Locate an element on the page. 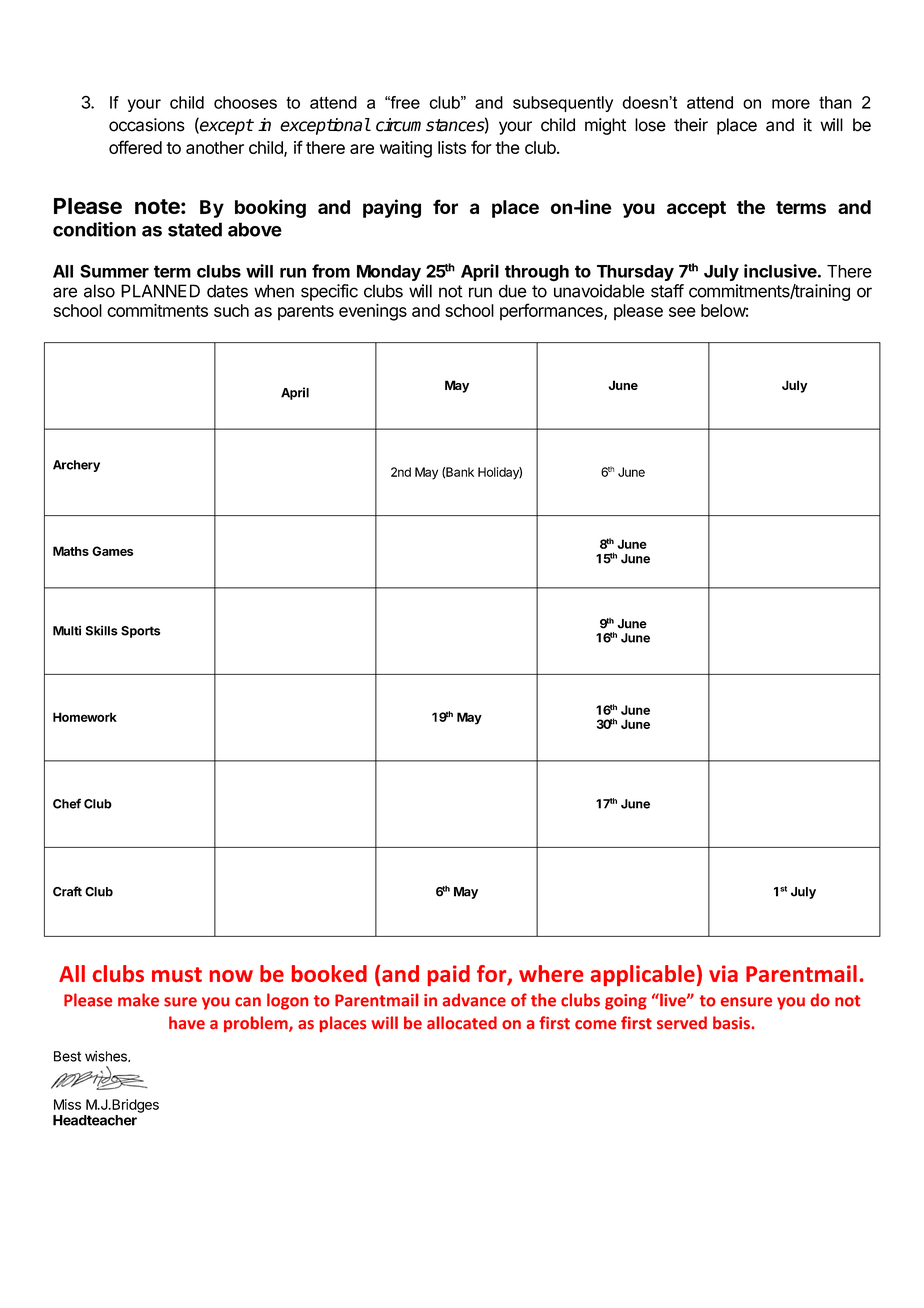  lists is located at coordinates (452, 147).
